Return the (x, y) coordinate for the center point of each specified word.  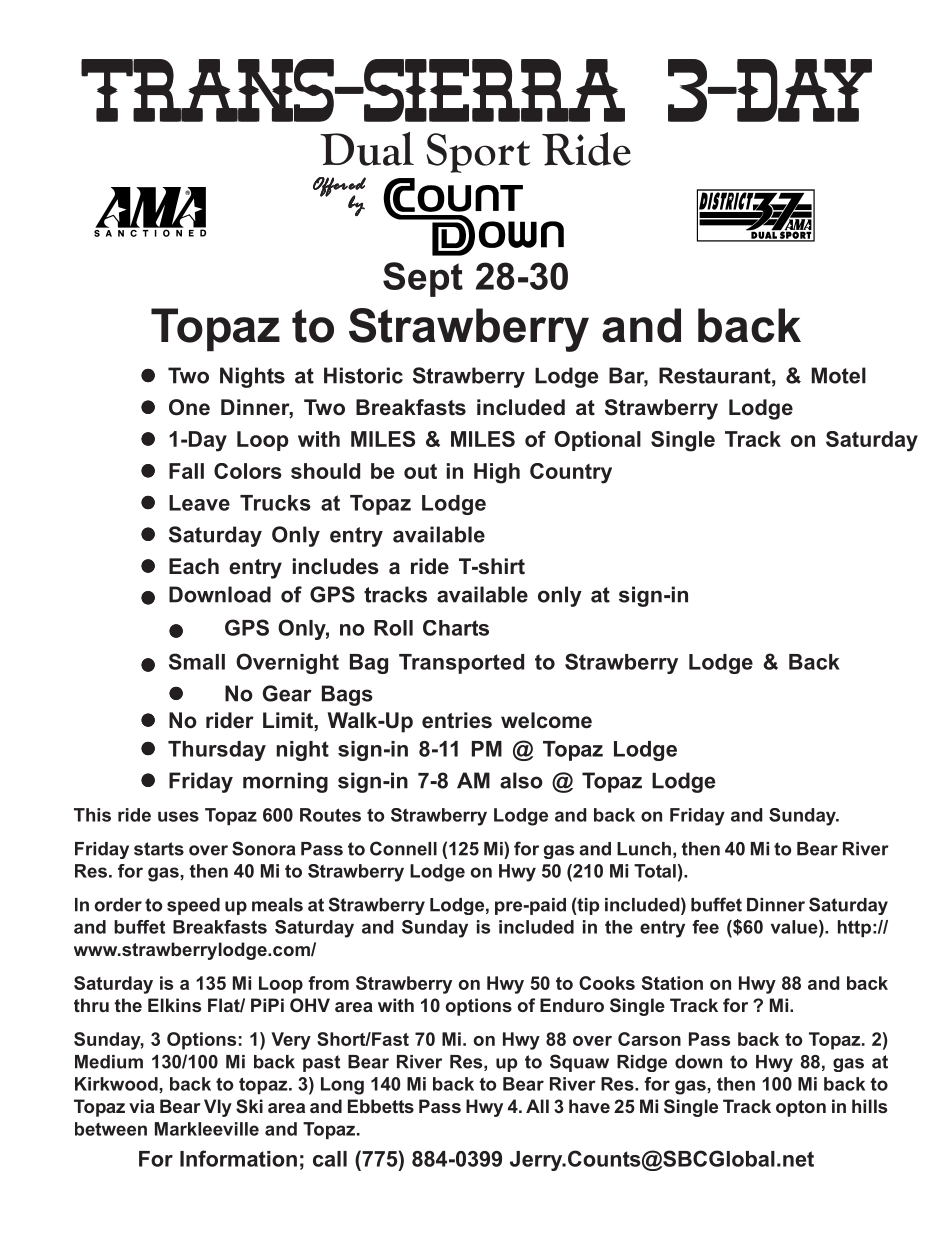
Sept (423, 279)
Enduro (572, 1005)
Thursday (217, 751)
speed (193, 906)
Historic (363, 375)
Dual (367, 149)
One (189, 407)
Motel (839, 375)
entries (457, 720)
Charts (456, 628)
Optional (597, 441)
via (142, 1106)
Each (194, 566)
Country (571, 473)
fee (705, 927)
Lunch (644, 849)
